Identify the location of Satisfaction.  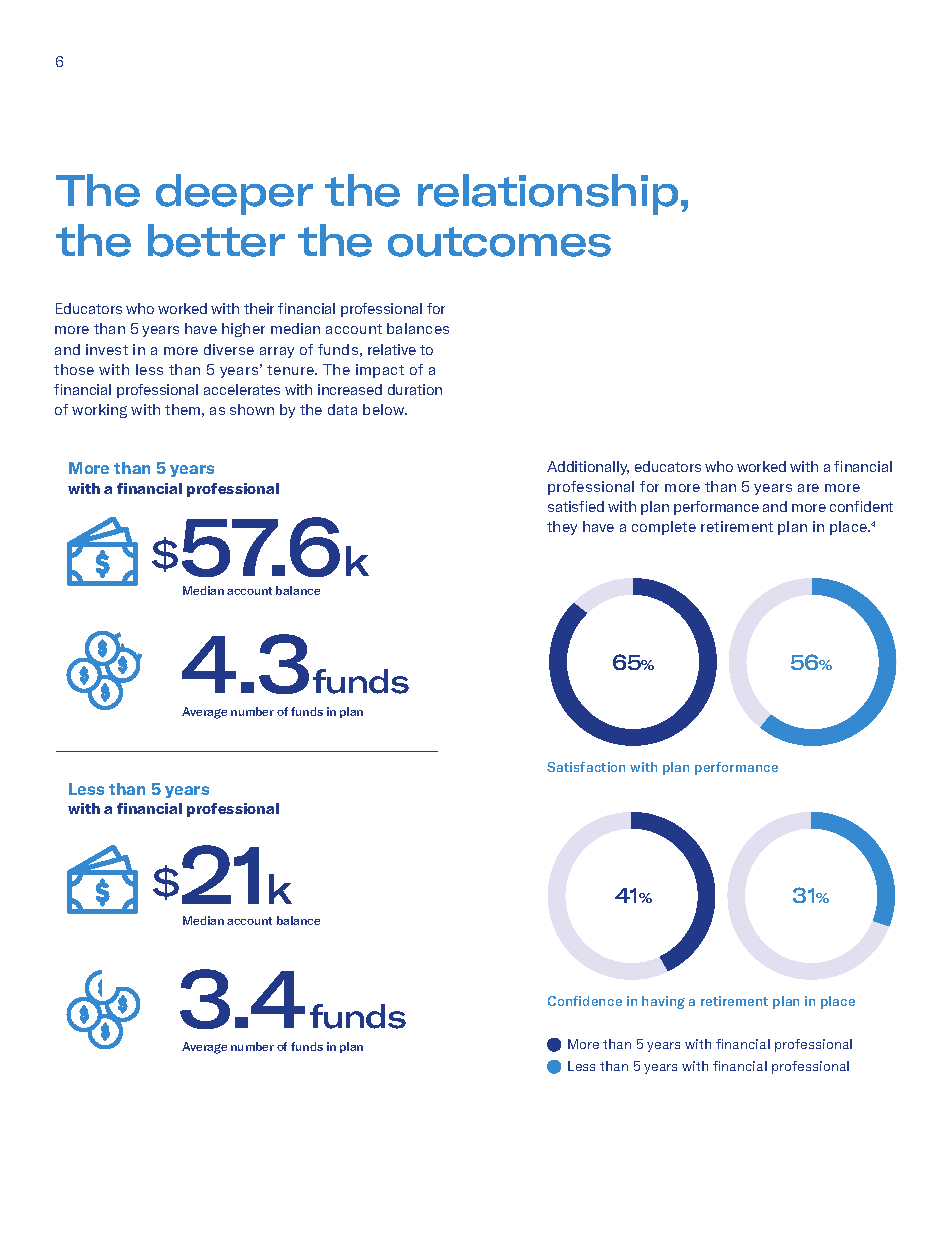
(586, 767).
